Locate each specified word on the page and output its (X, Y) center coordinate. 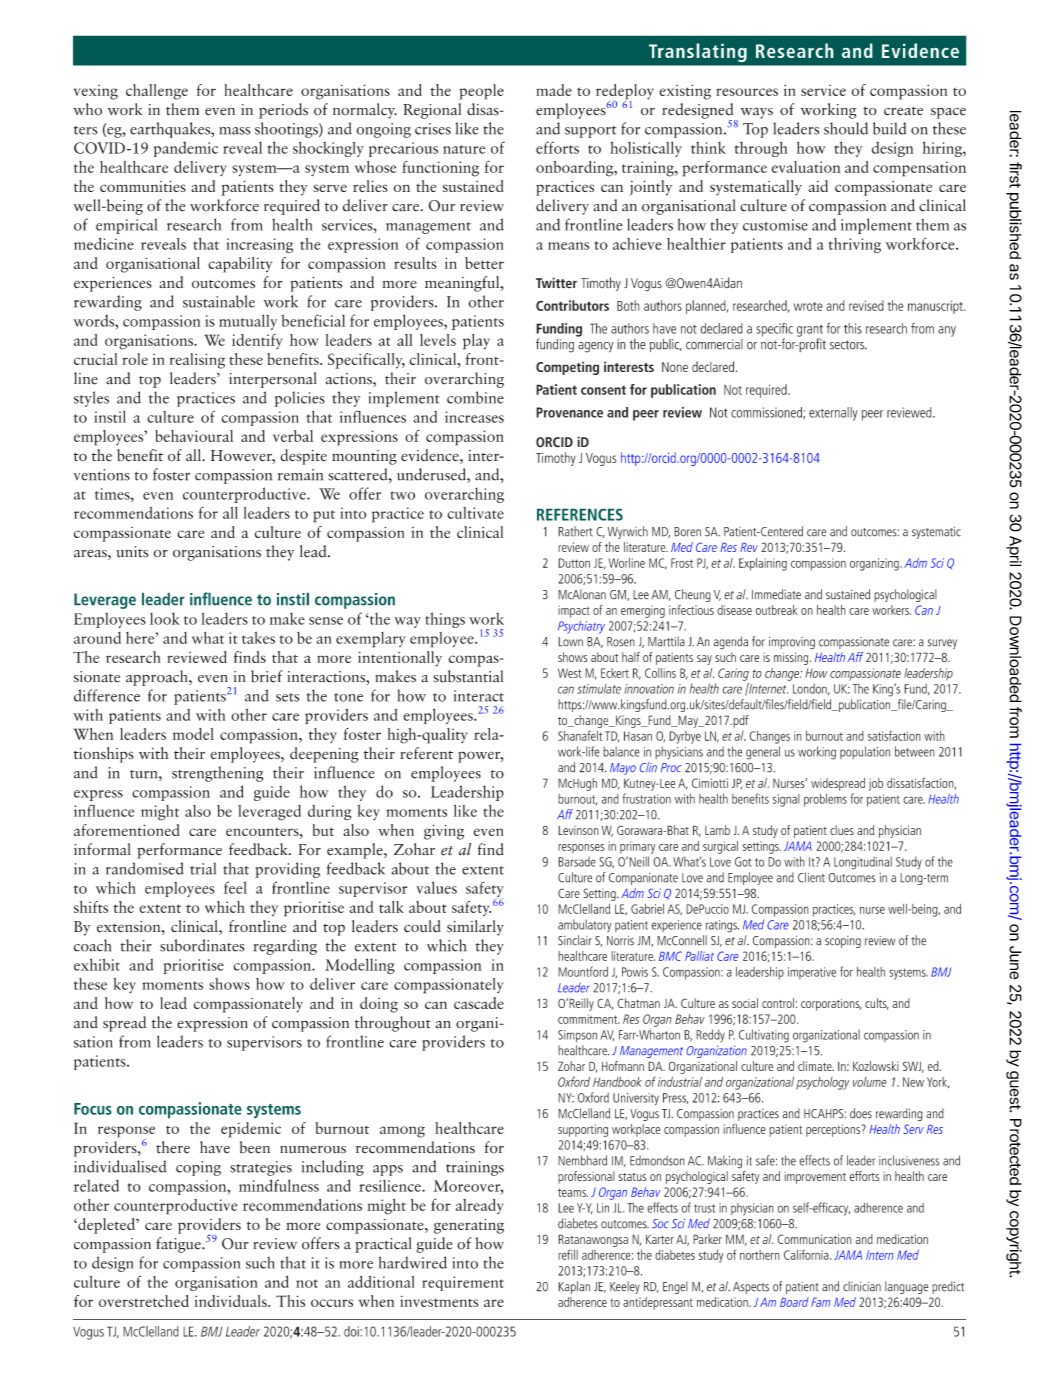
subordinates (202, 945)
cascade (479, 1003)
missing (792, 658)
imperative (812, 973)
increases (474, 417)
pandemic (186, 149)
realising (197, 361)
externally (833, 414)
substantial (468, 676)
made (554, 90)
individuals (232, 1301)
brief (267, 676)
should (846, 128)
